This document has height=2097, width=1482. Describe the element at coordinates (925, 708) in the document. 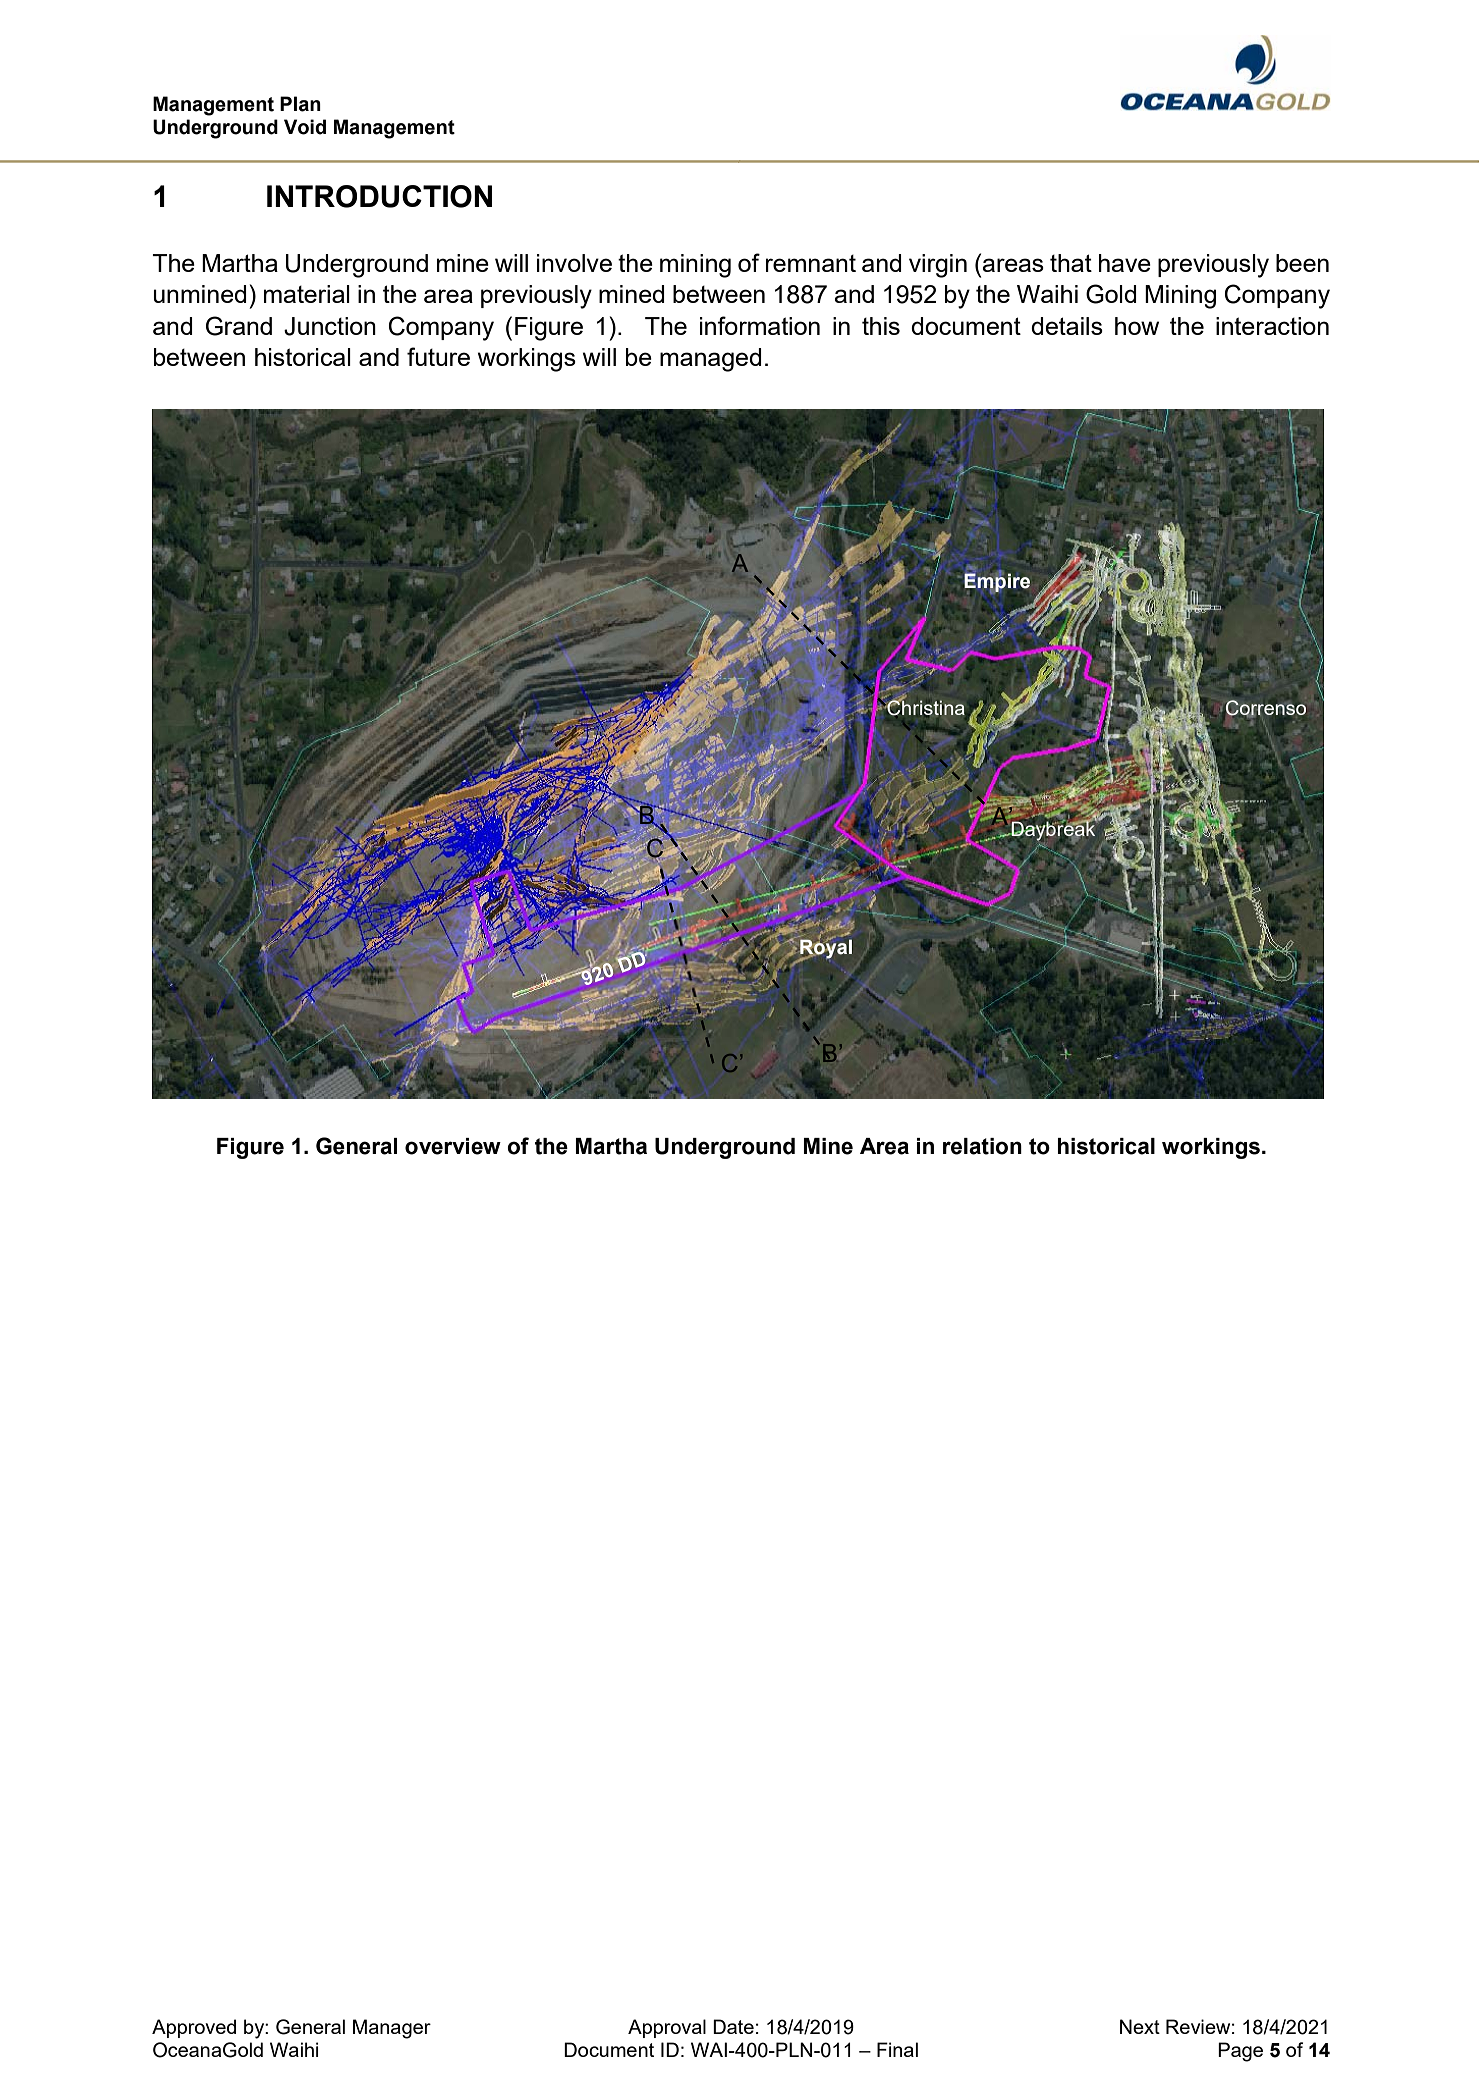

I see `Christina` at that location.
